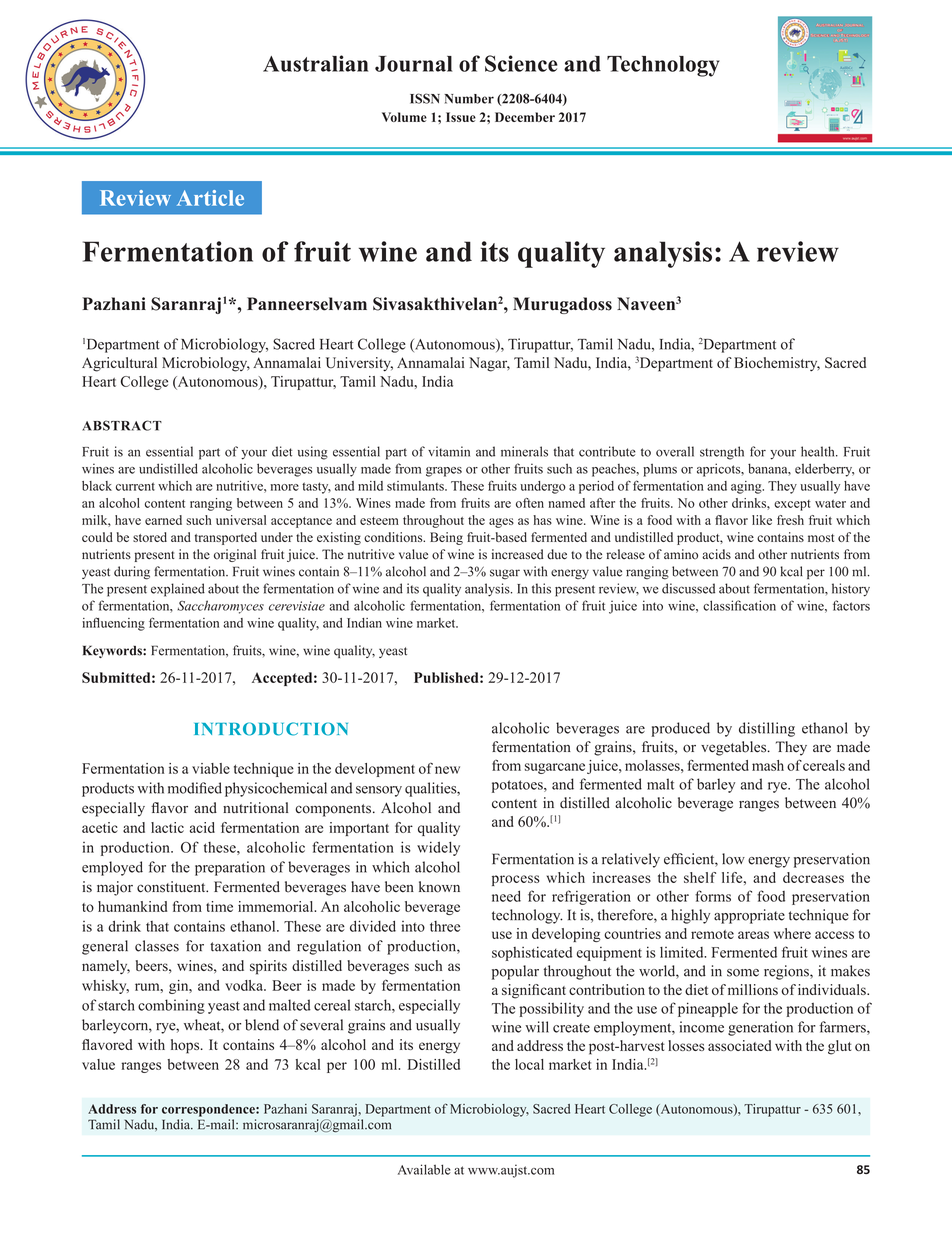 The height and width of the document is (1233, 952). What do you see at coordinates (186, 1046) in the document?
I see `hops` at bounding box center [186, 1046].
